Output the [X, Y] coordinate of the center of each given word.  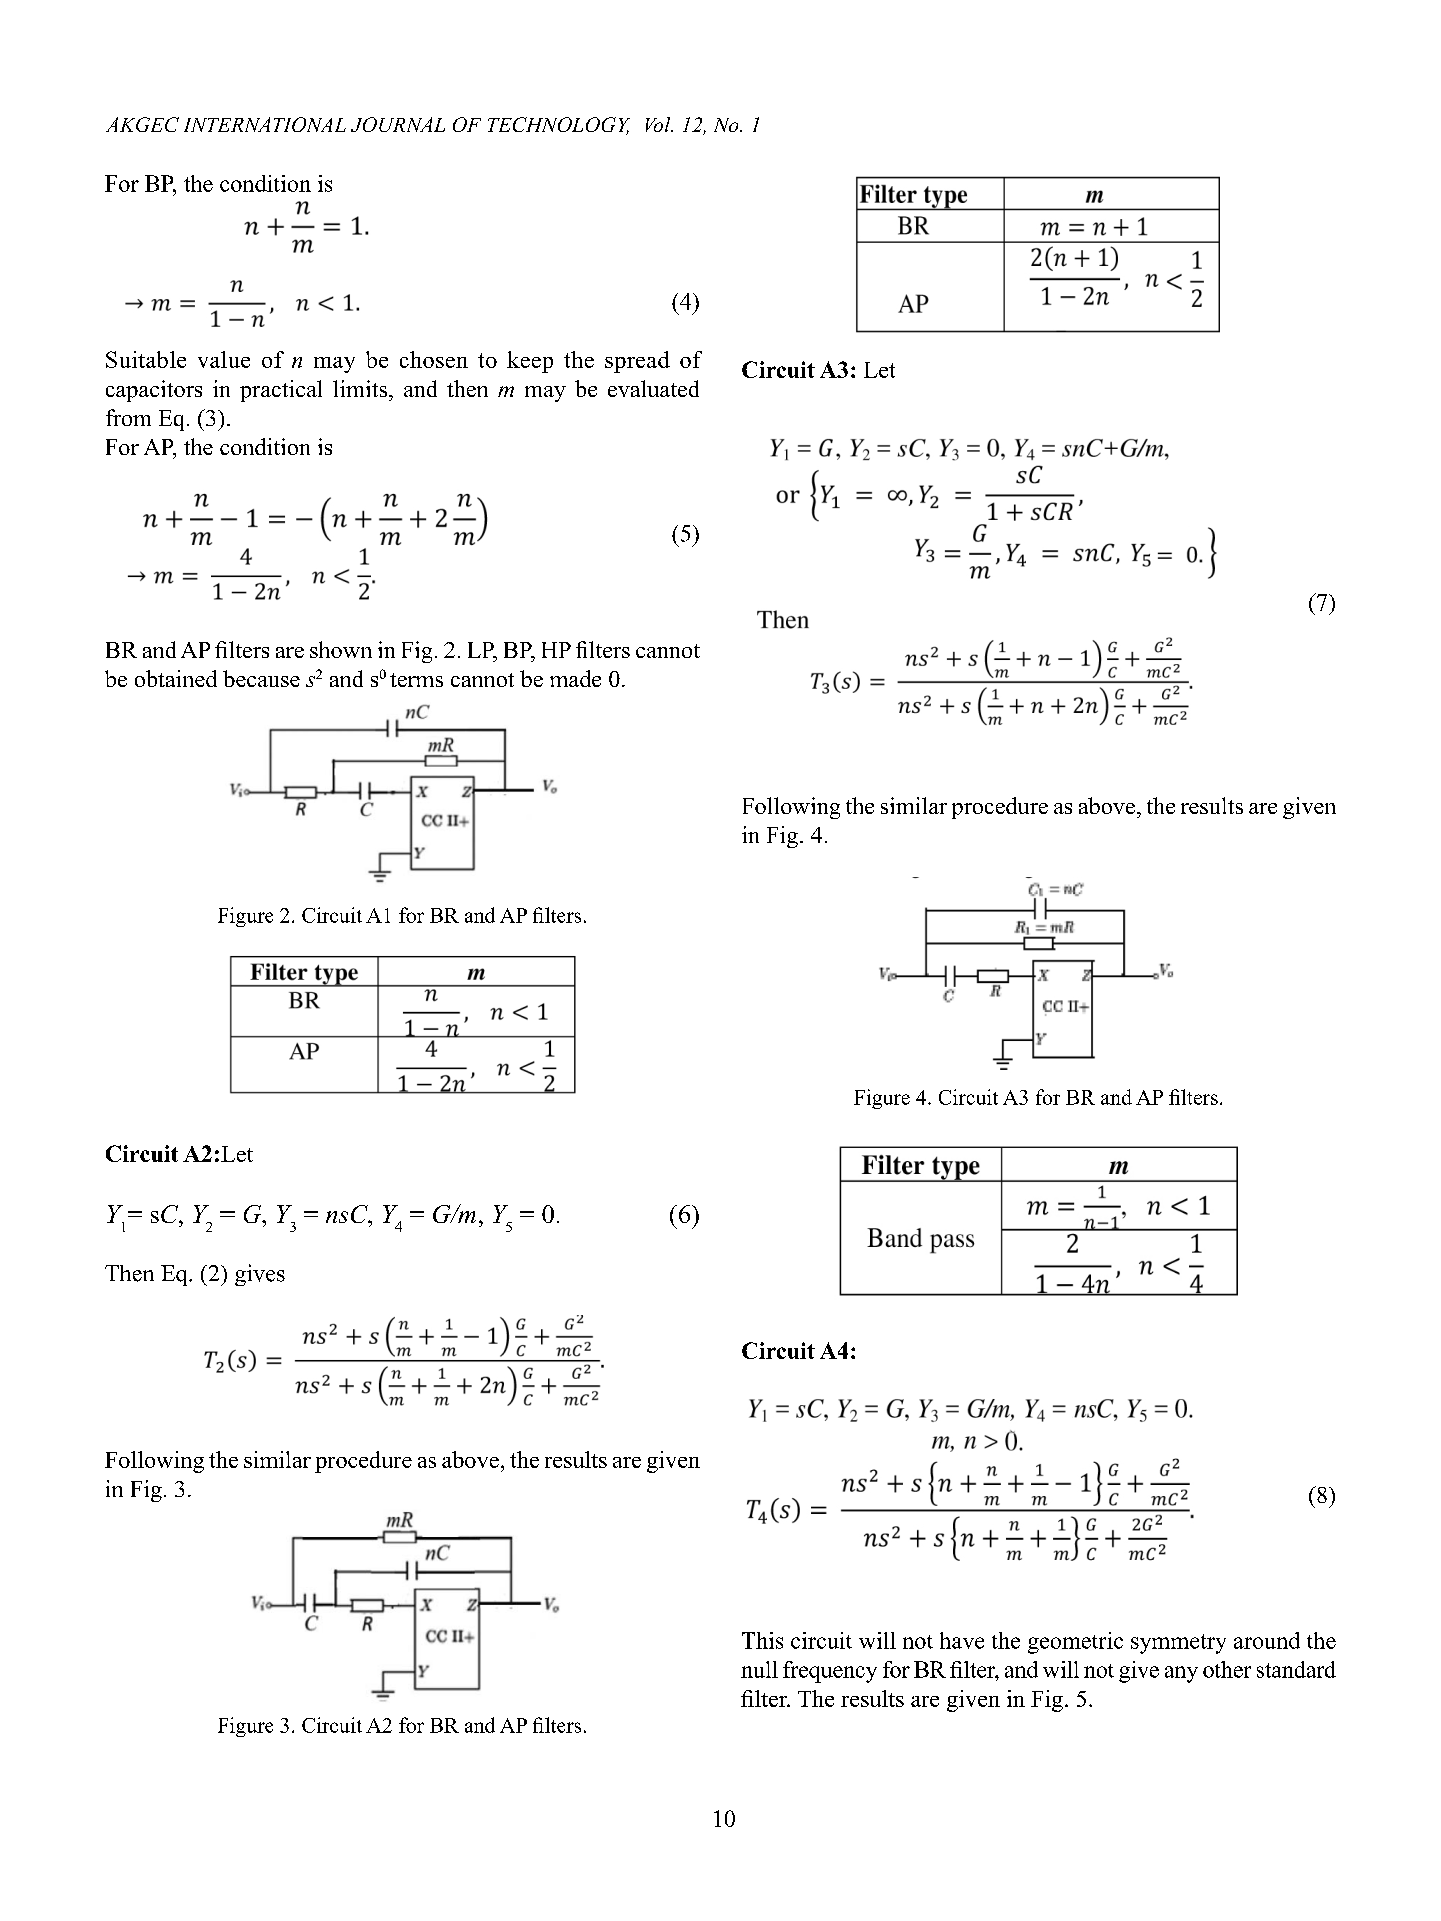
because [261, 678]
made [575, 678]
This [762, 1640]
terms [416, 680]
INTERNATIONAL [265, 124]
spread [637, 362]
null [759, 1669]
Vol [659, 124]
